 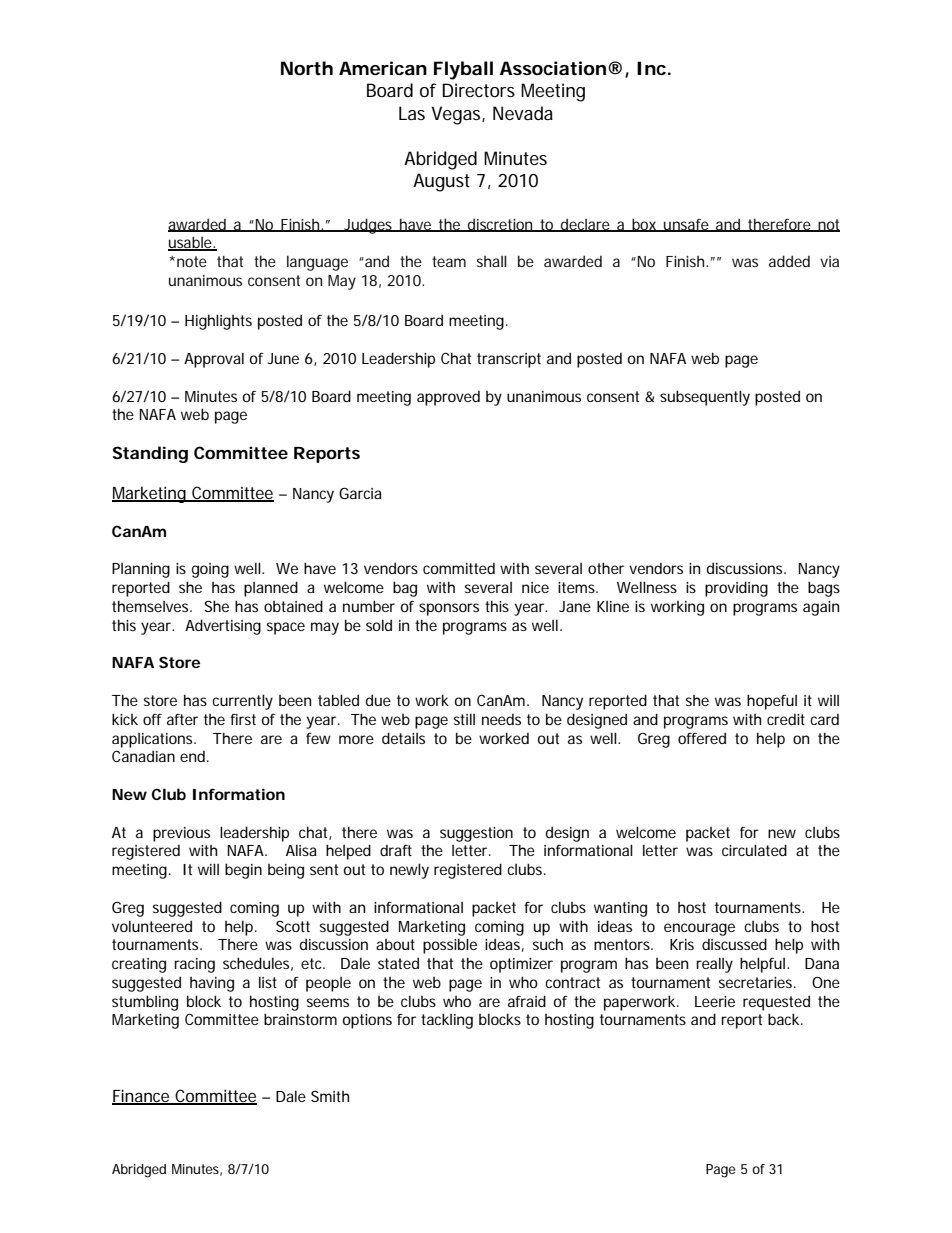 What do you see at coordinates (182, 719) in the document?
I see `after` at bounding box center [182, 719].
